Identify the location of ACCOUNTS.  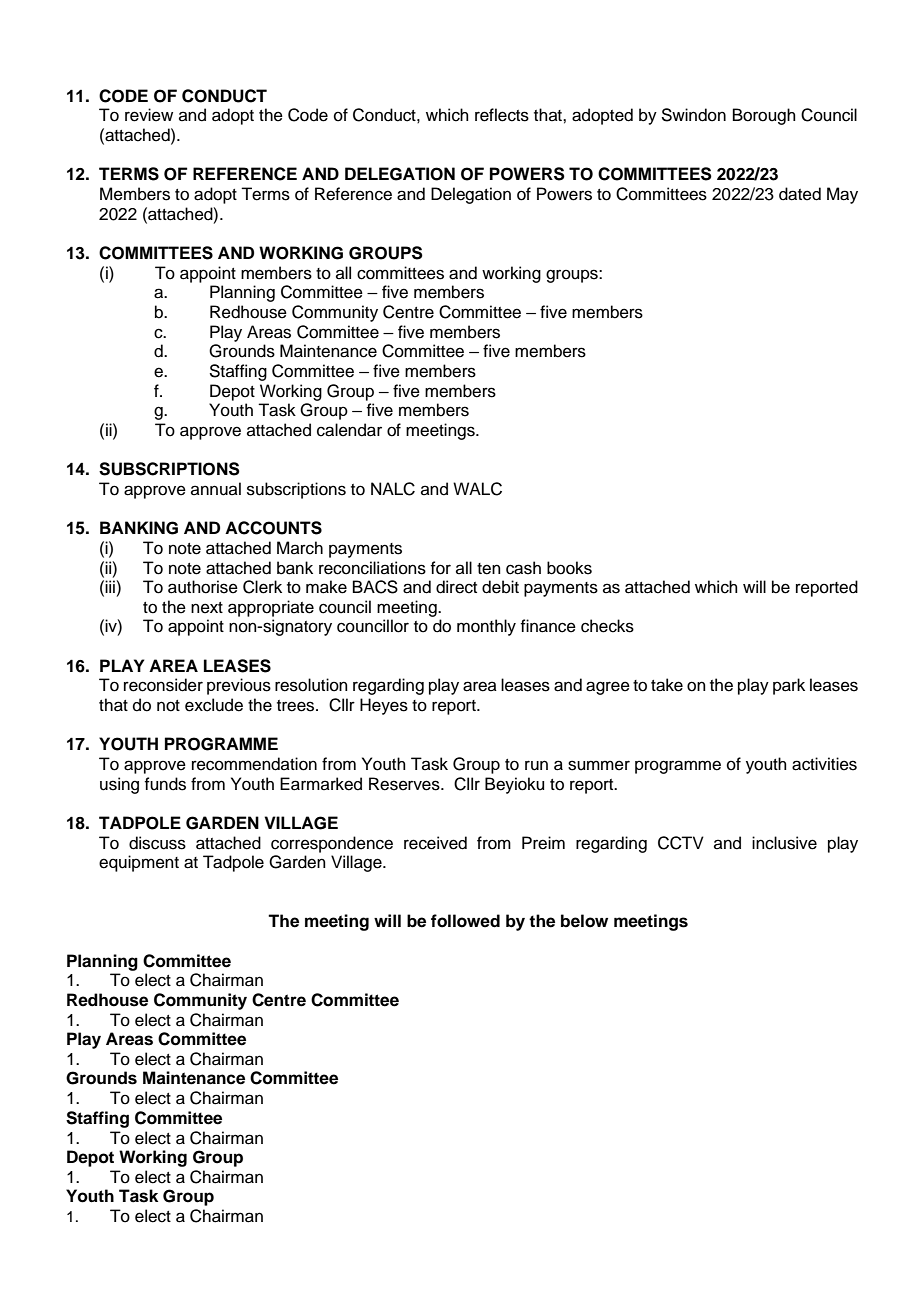
(273, 528).
